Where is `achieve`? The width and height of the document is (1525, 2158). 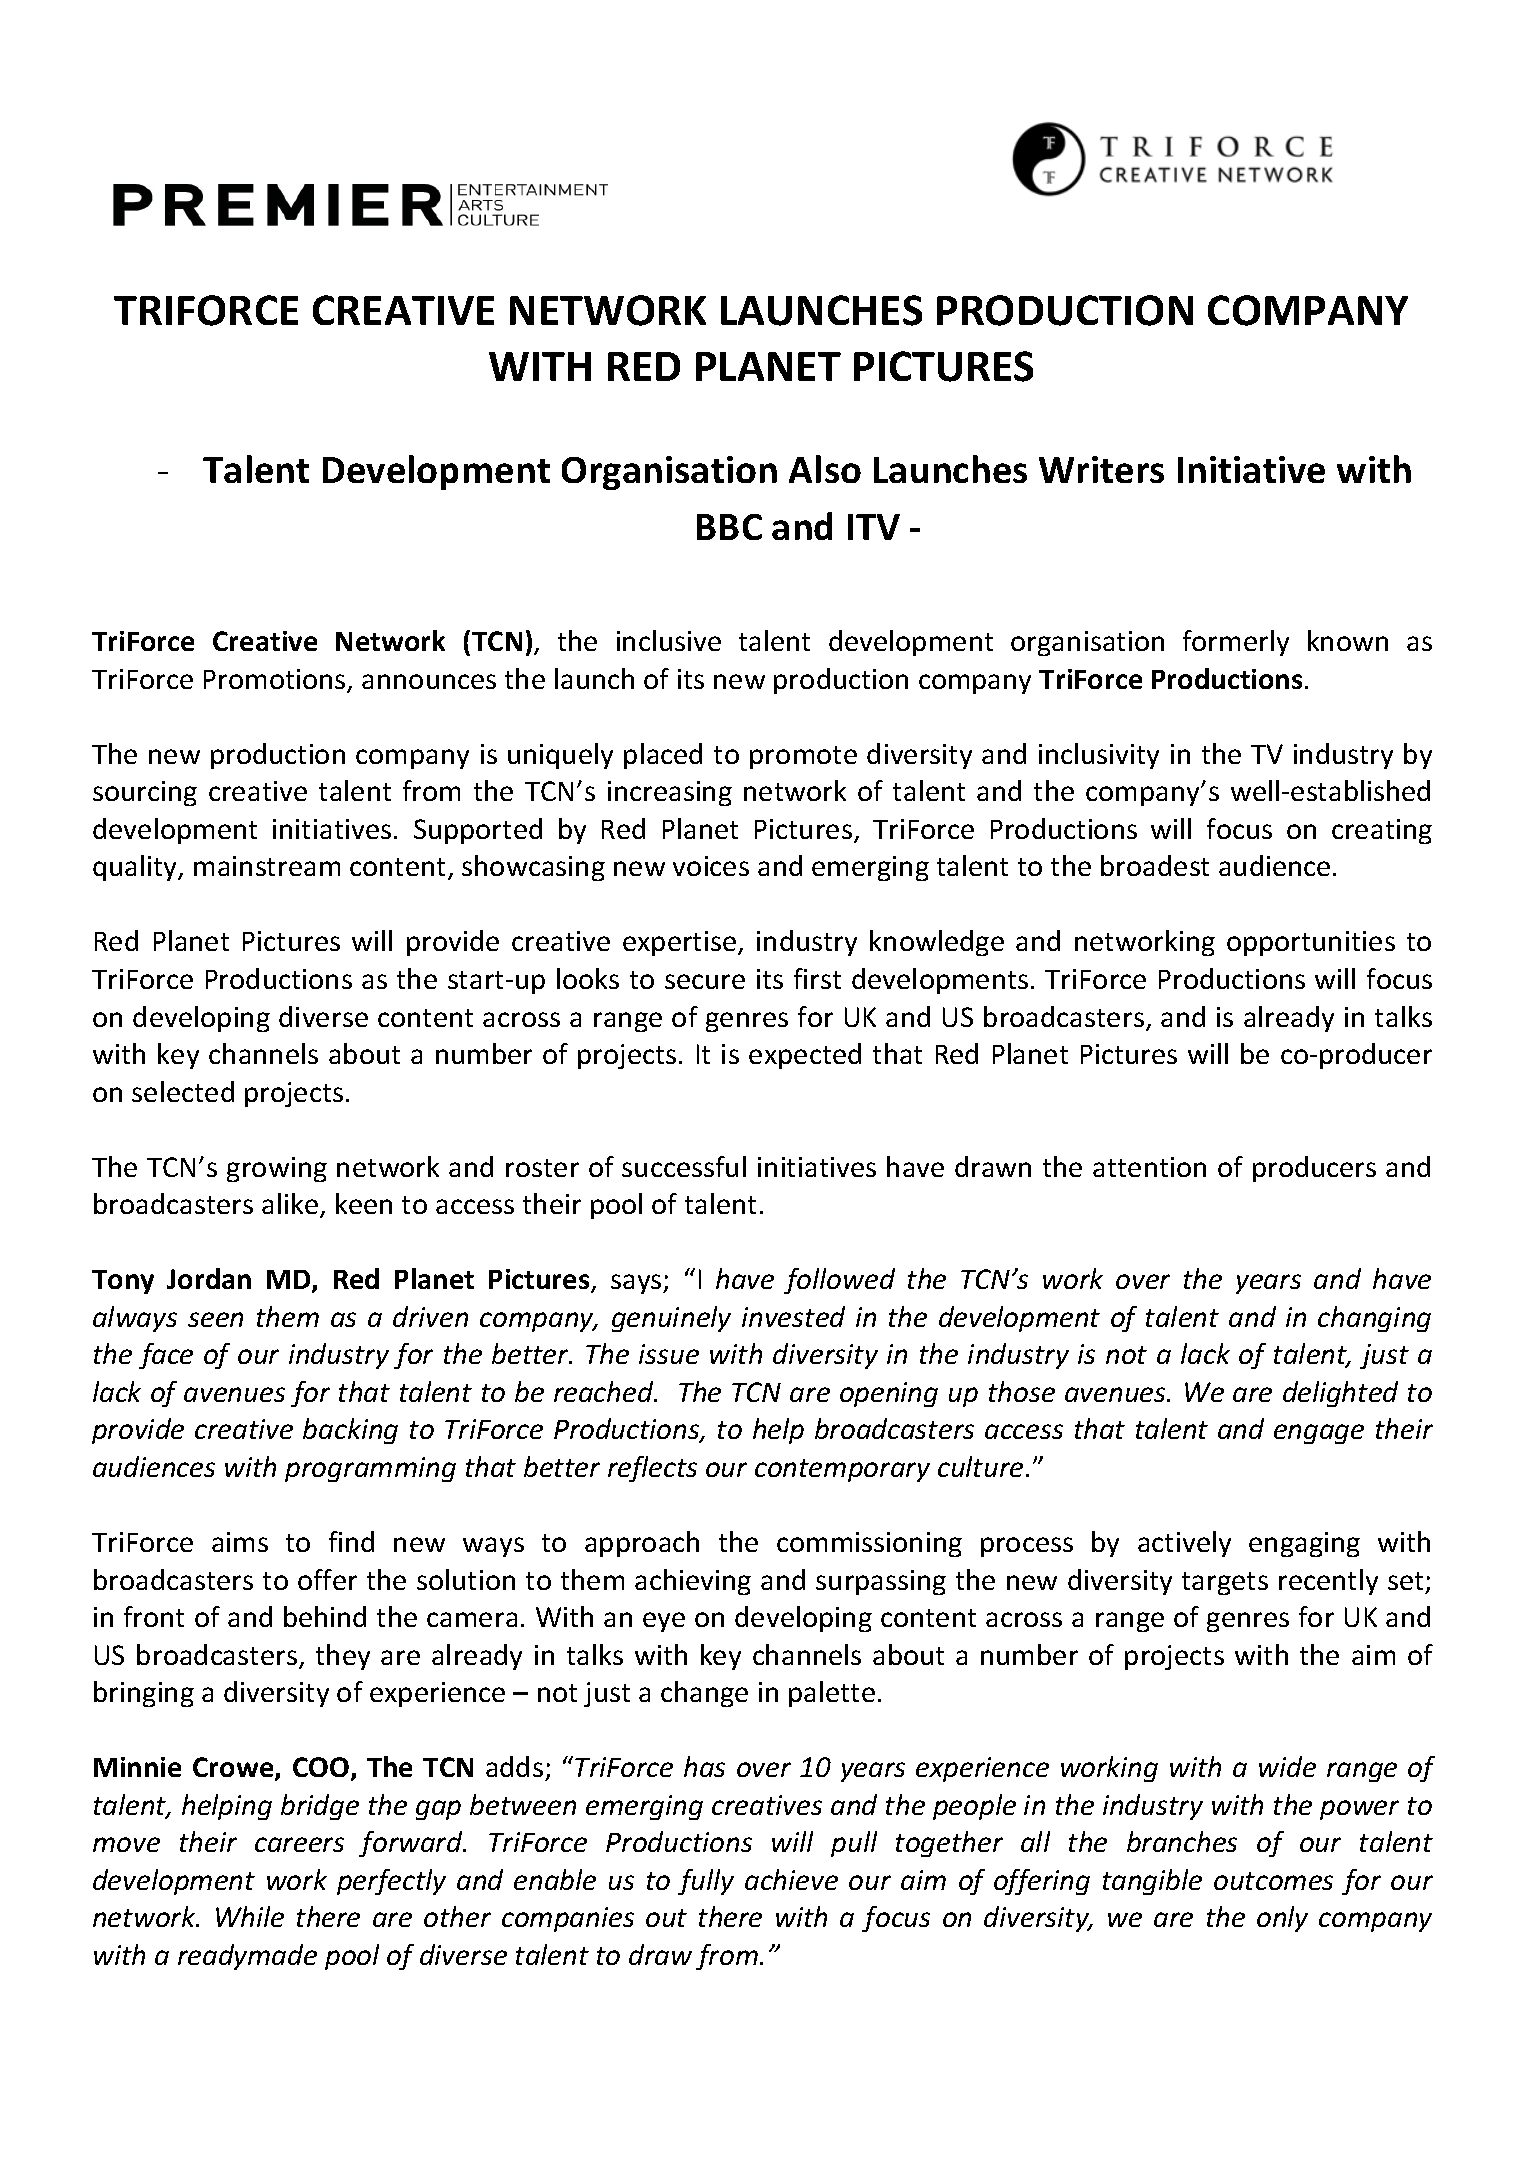 achieve is located at coordinates (791, 1879).
